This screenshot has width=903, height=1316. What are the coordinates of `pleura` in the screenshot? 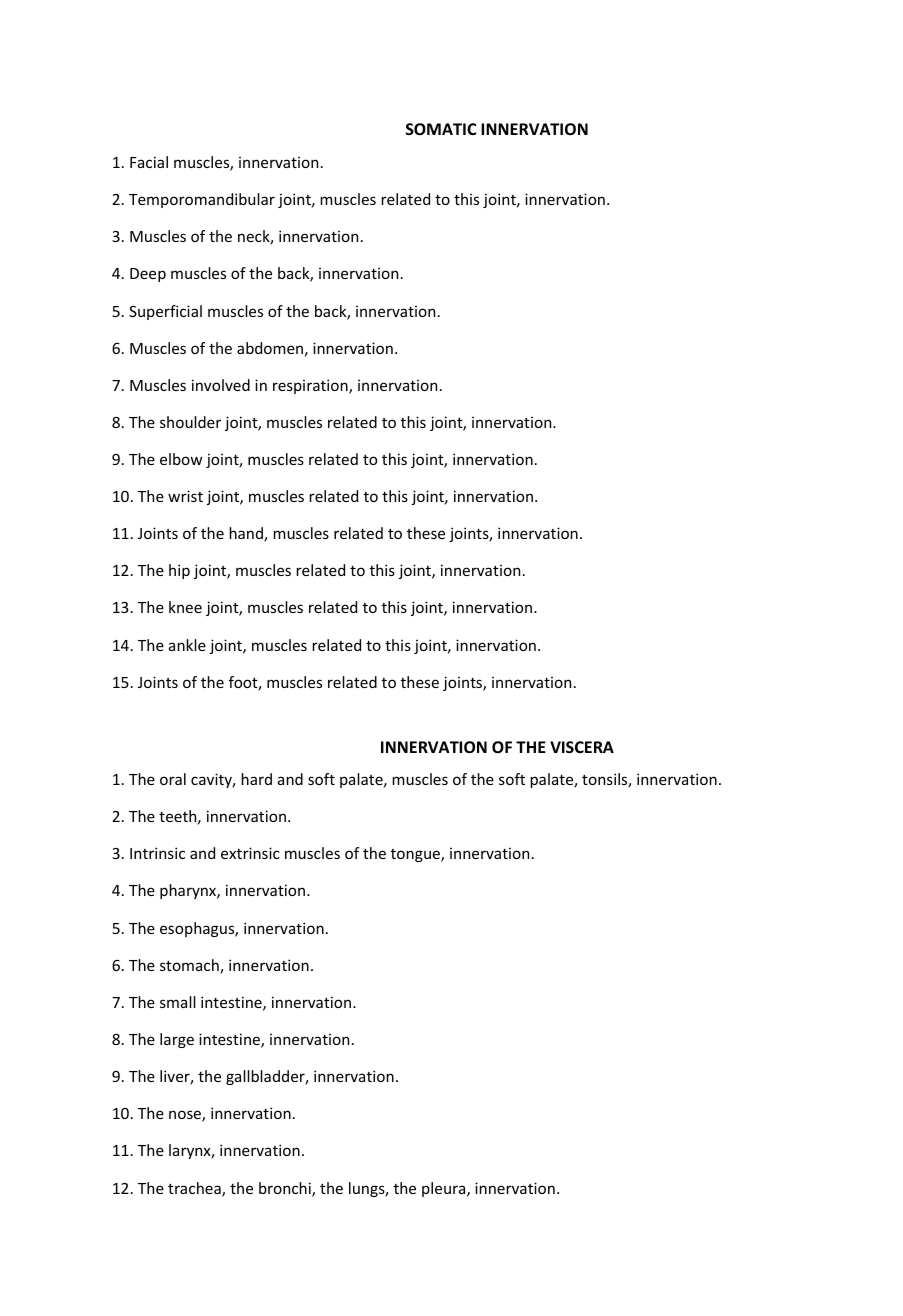 It's located at (445, 1189).
